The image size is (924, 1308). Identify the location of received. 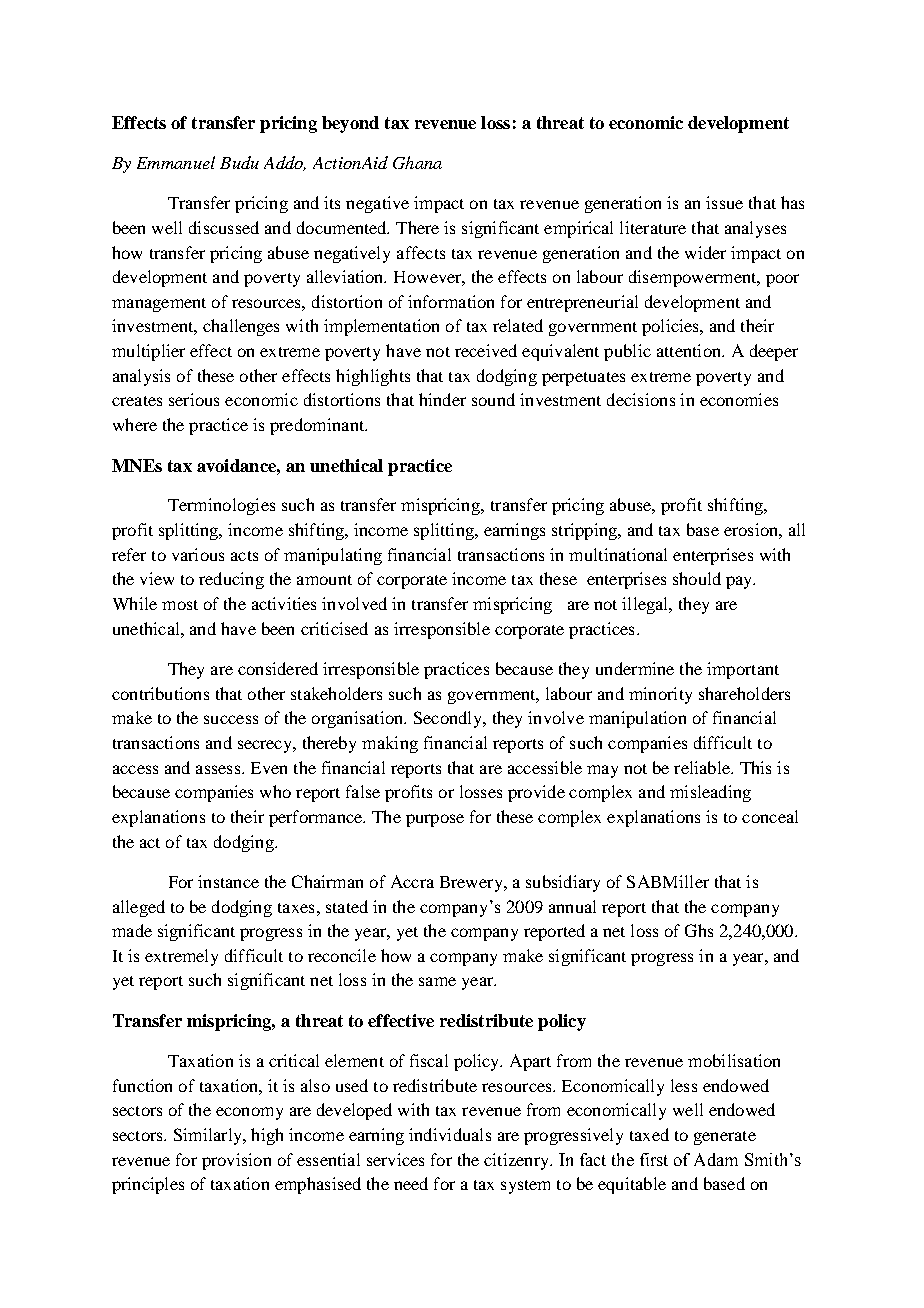
(486, 350).
